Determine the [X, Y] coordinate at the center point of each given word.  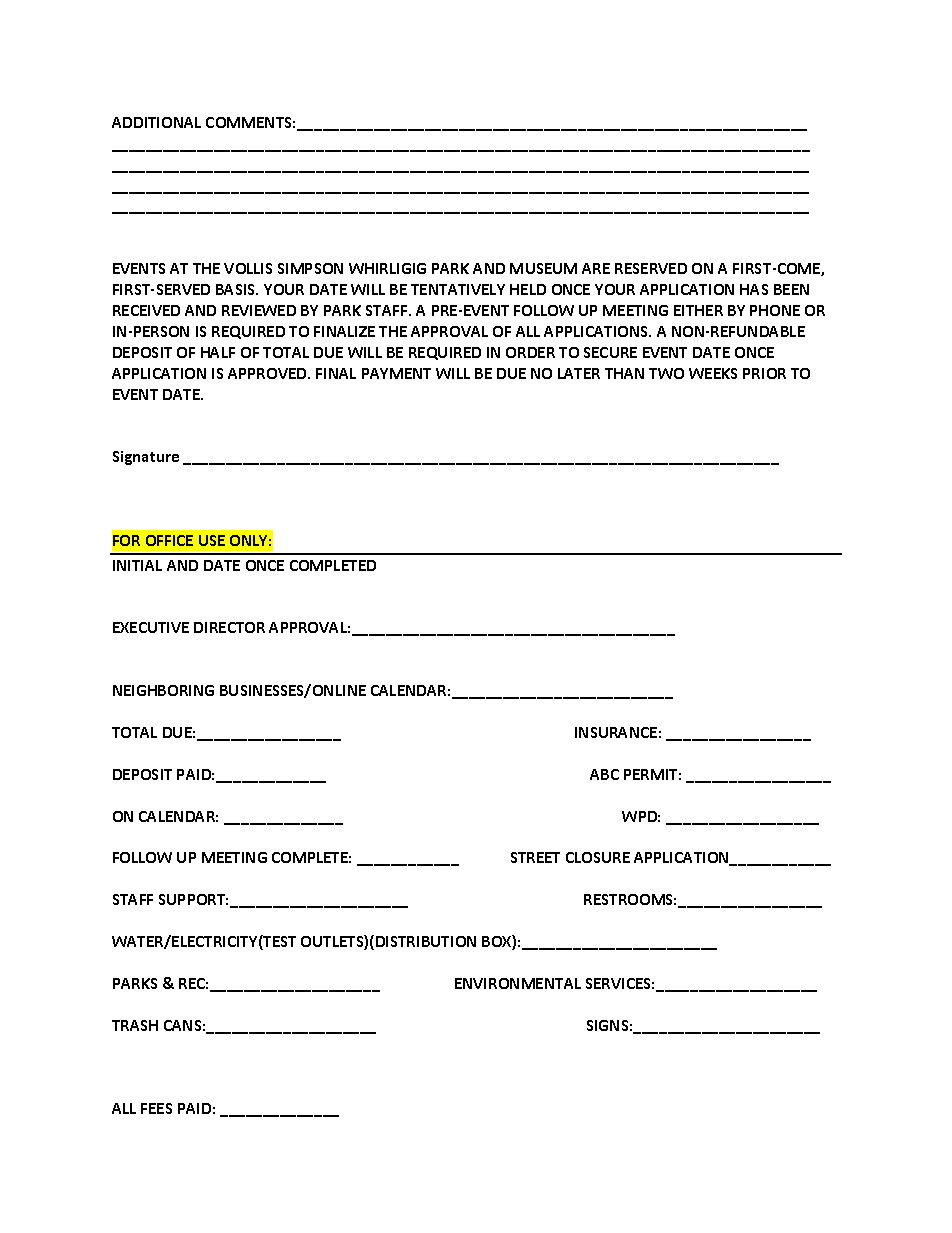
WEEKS [713, 373]
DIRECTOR [229, 627]
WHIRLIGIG [387, 268]
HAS [754, 289]
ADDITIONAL [156, 122]
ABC [604, 774]
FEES [156, 1108]
